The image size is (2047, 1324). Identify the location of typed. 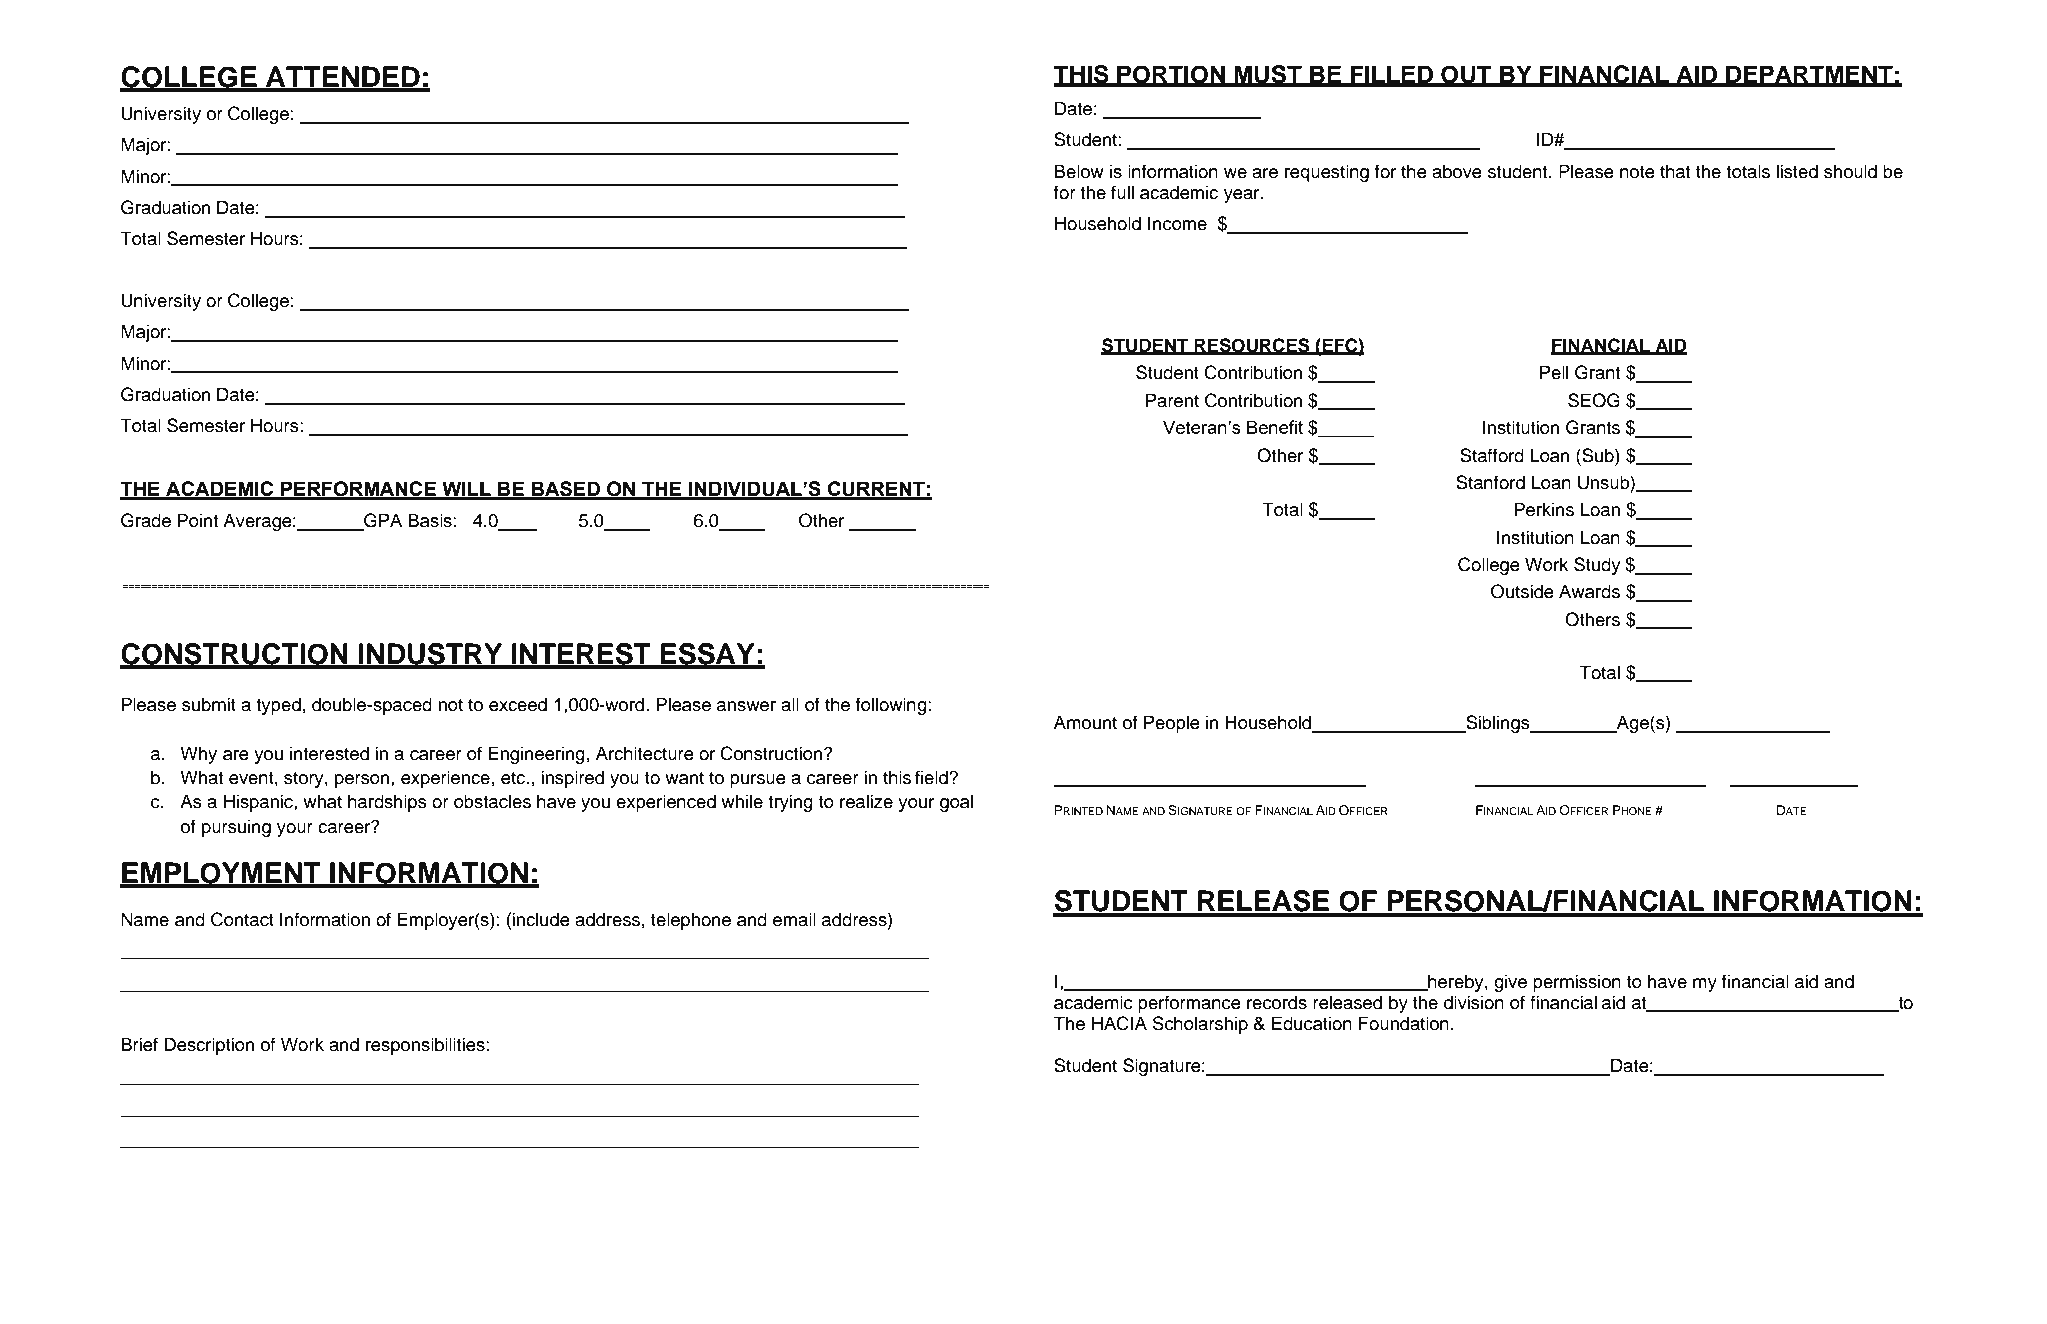
(278, 706).
